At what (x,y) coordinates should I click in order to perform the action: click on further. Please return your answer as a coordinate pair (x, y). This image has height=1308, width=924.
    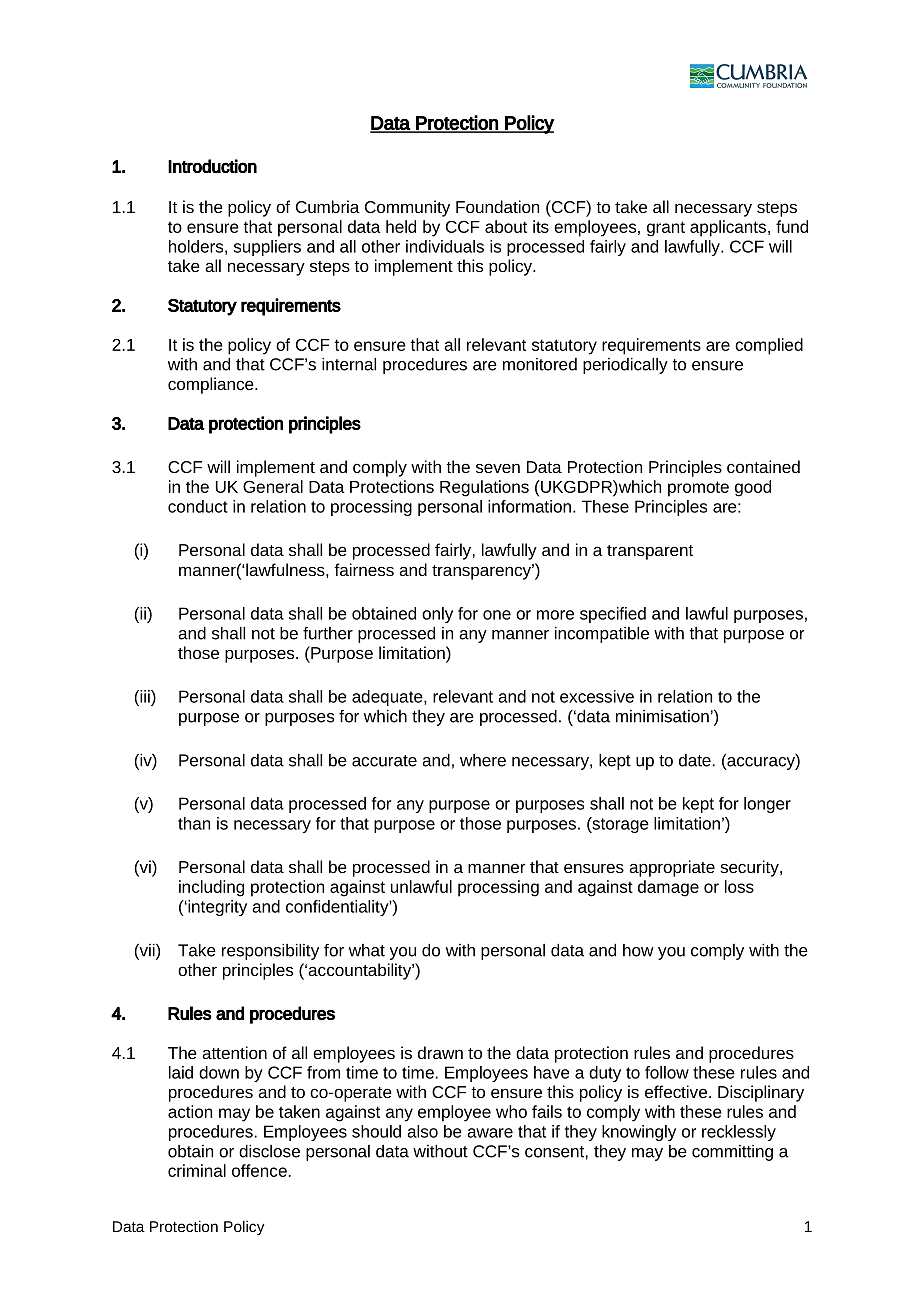
    Looking at the image, I should click on (328, 633).
